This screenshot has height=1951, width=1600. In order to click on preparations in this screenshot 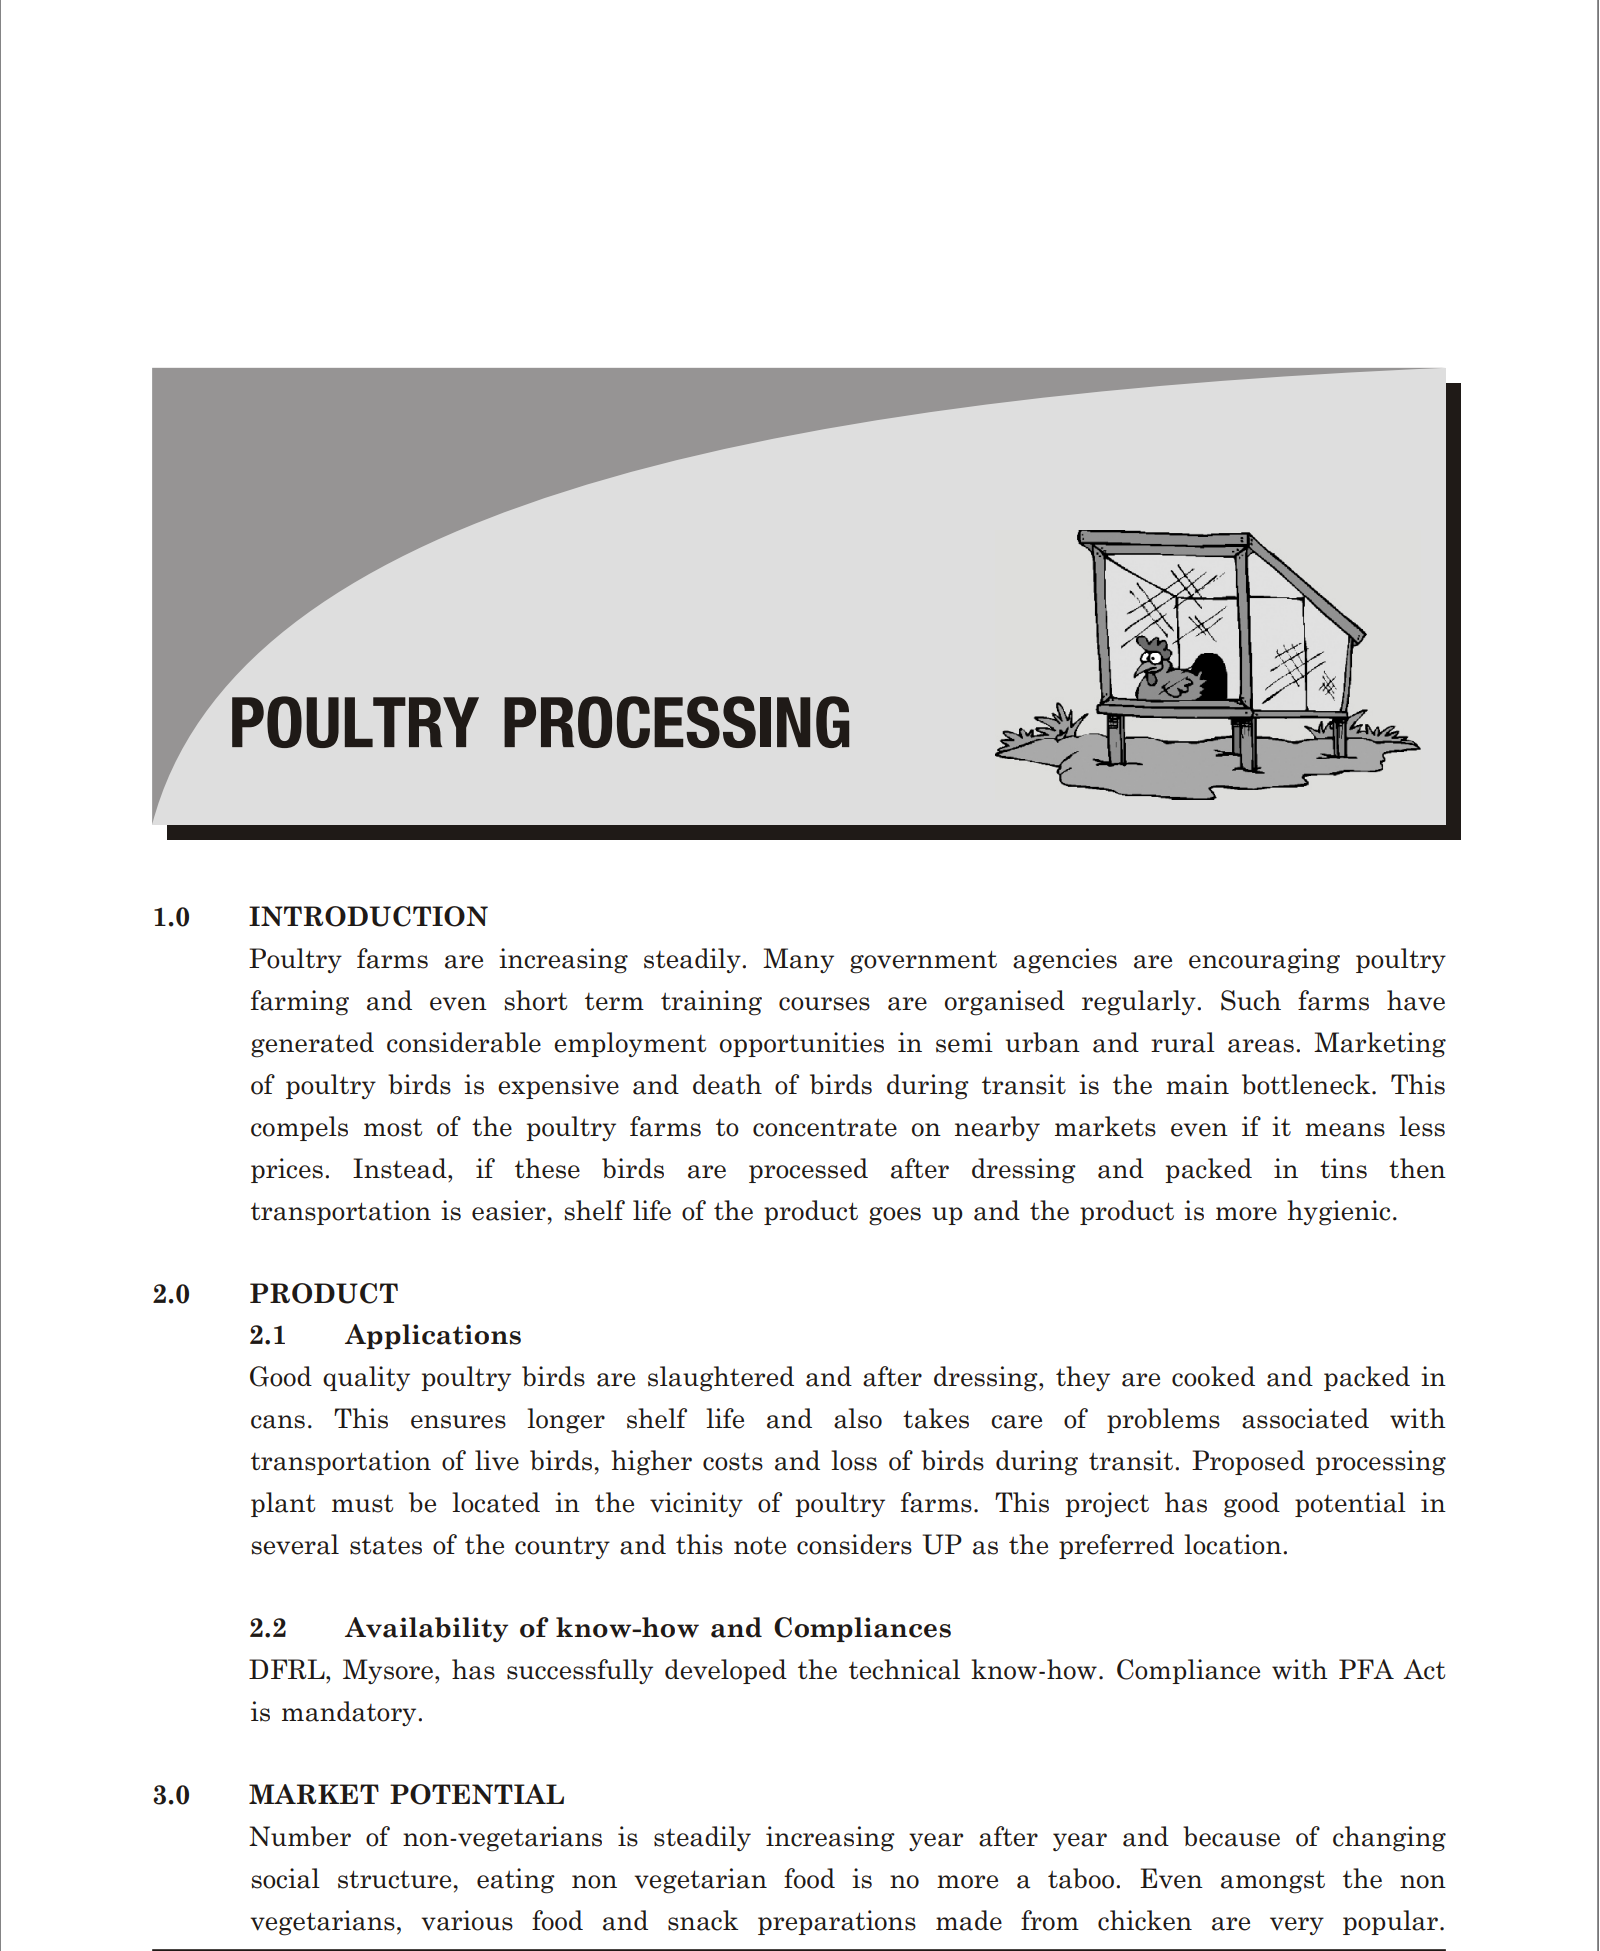, I will do `click(837, 1922)`.
